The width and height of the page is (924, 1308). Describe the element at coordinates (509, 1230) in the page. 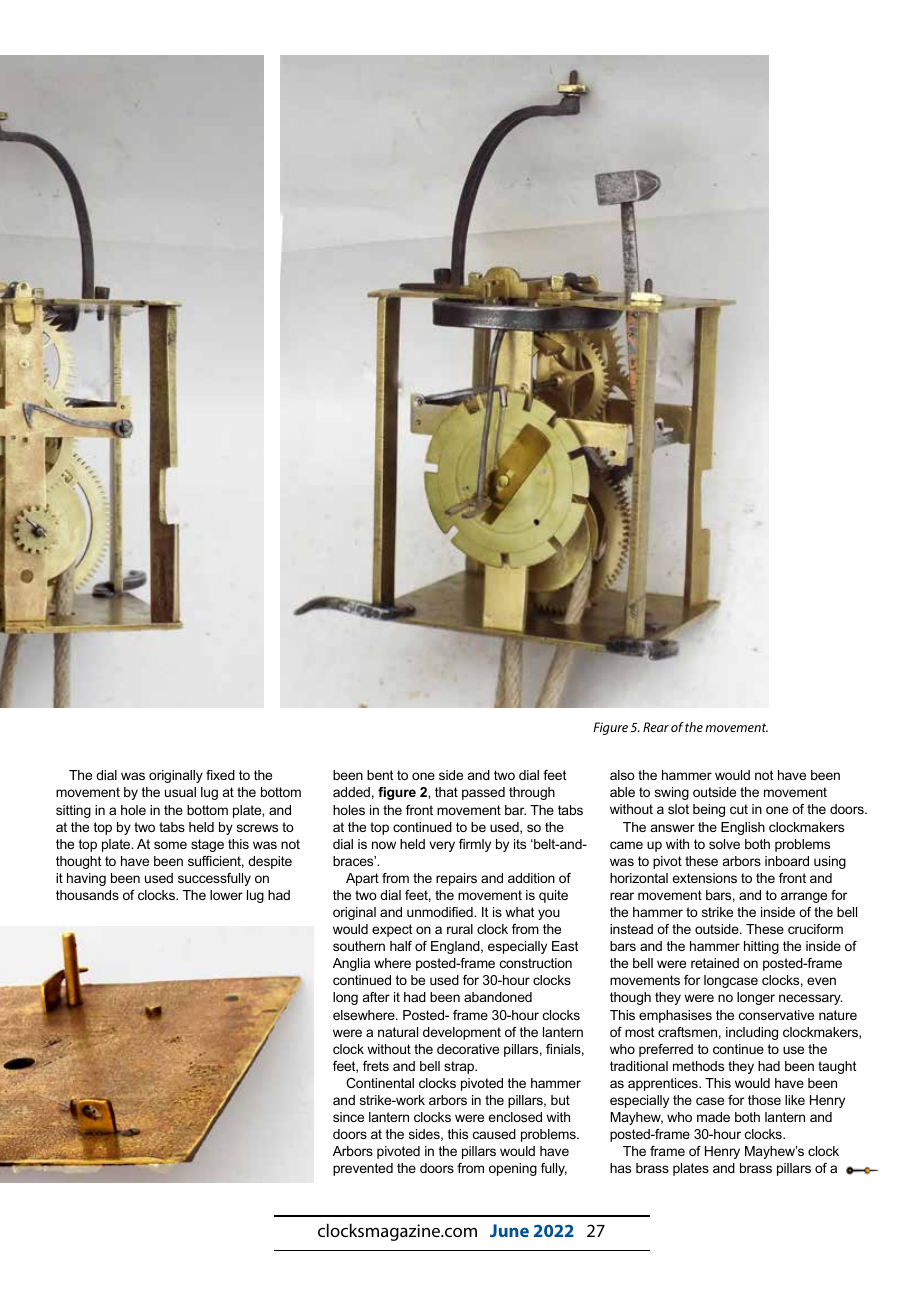

I see `June` at that location.
